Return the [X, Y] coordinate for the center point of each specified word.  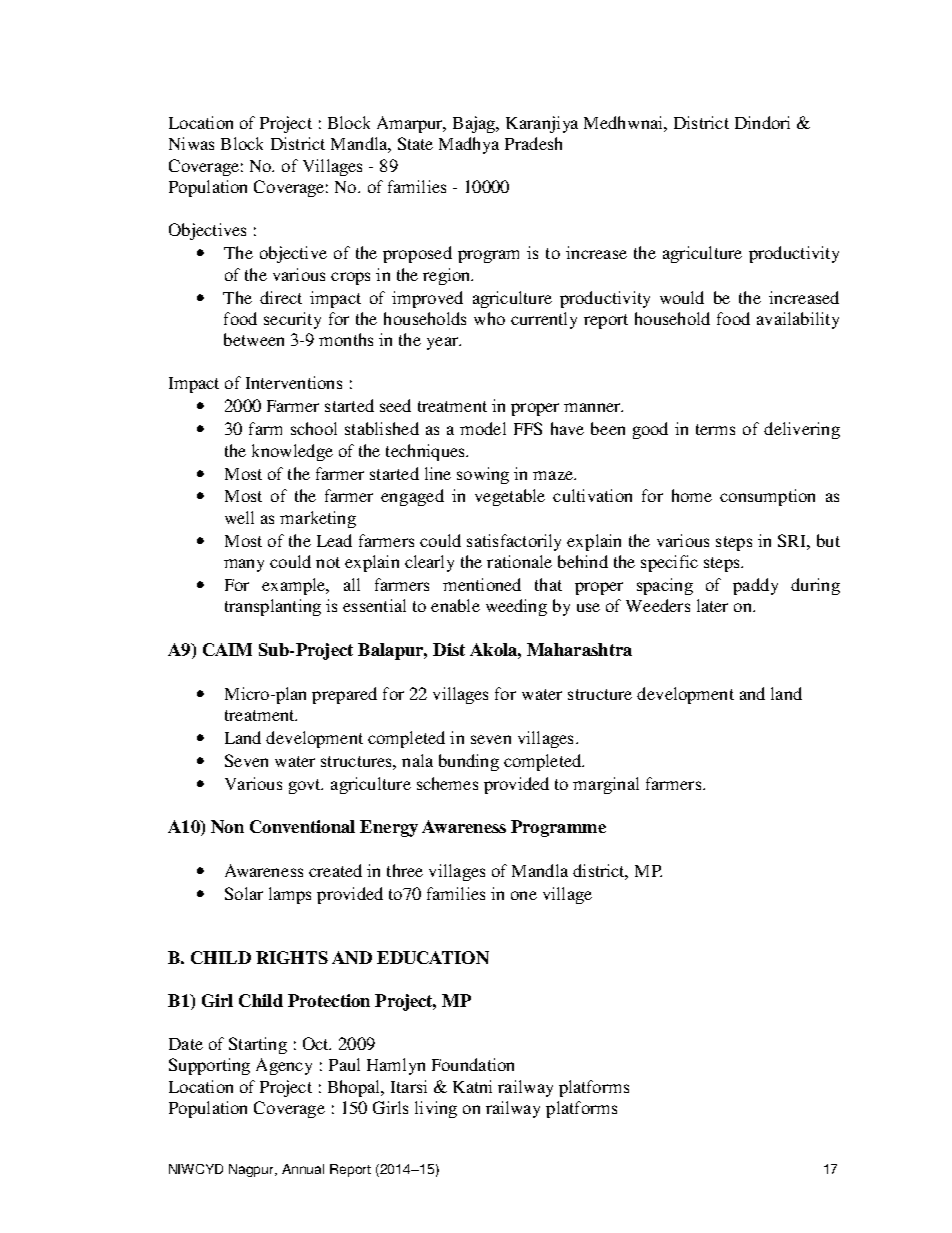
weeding [516, 607]
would [682, 297]
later [712, 605]
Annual [303, 1169]
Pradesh [533, 143]
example [295, 586]
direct [281, 297]
